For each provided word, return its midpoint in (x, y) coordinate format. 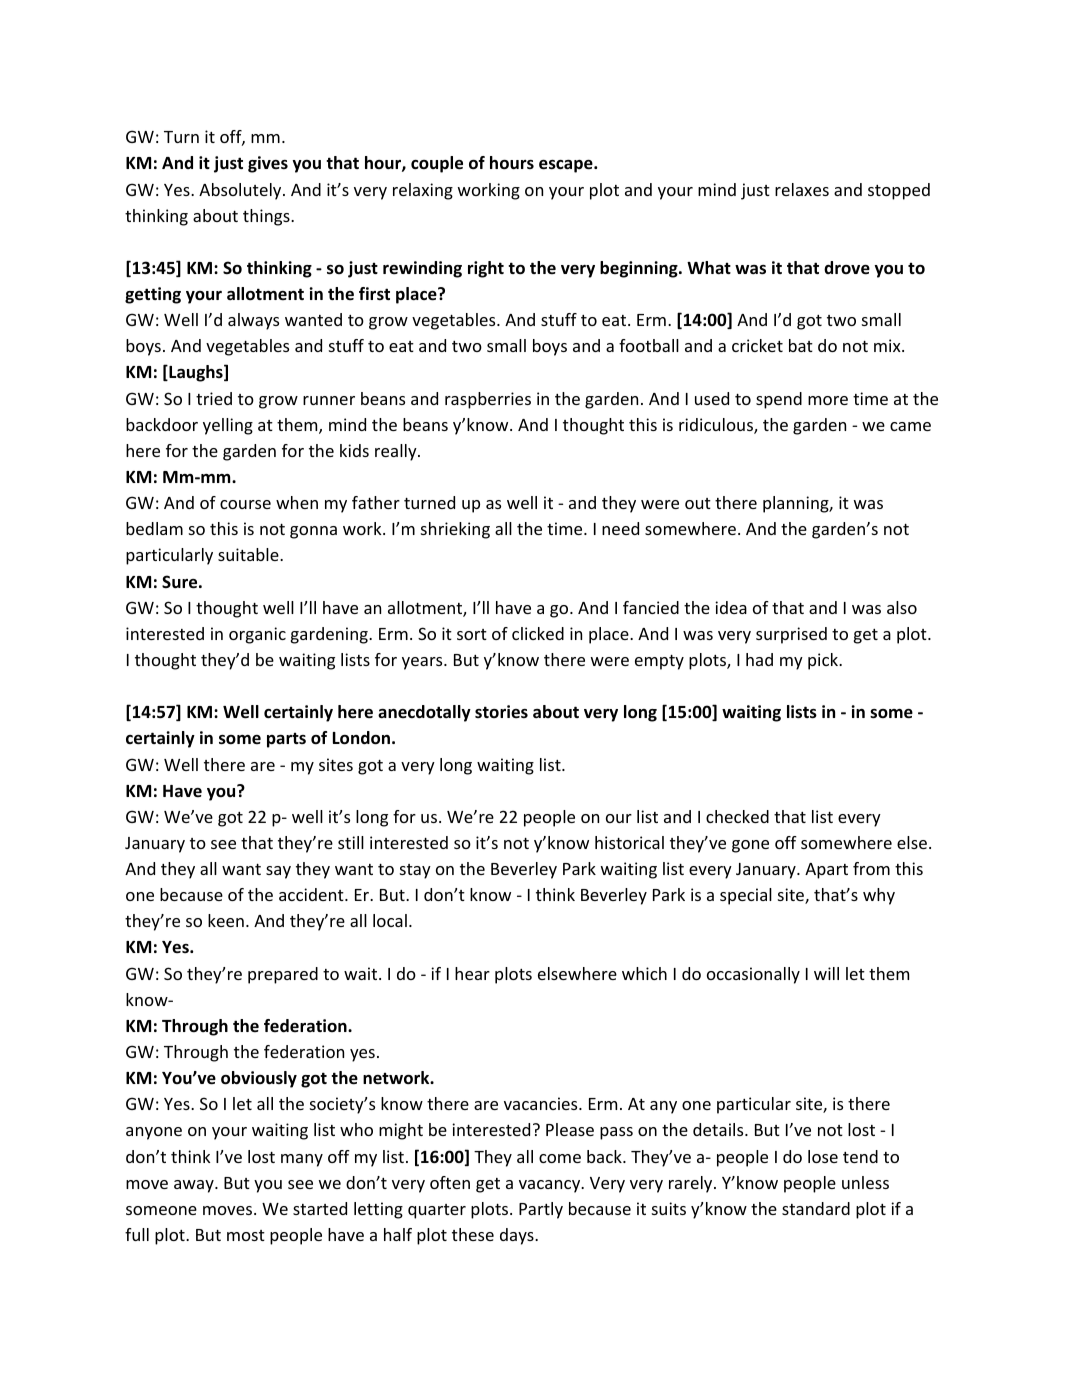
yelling (228, 426)
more (828, 400)
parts (286, 740)
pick (824, 661)
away (195, 1186)
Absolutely (241, 191)
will (826, 973)
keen (226, 920)
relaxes (802, 189)
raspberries (488, 400)
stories (501, 712)
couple (437, 164)
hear (472, 973)
